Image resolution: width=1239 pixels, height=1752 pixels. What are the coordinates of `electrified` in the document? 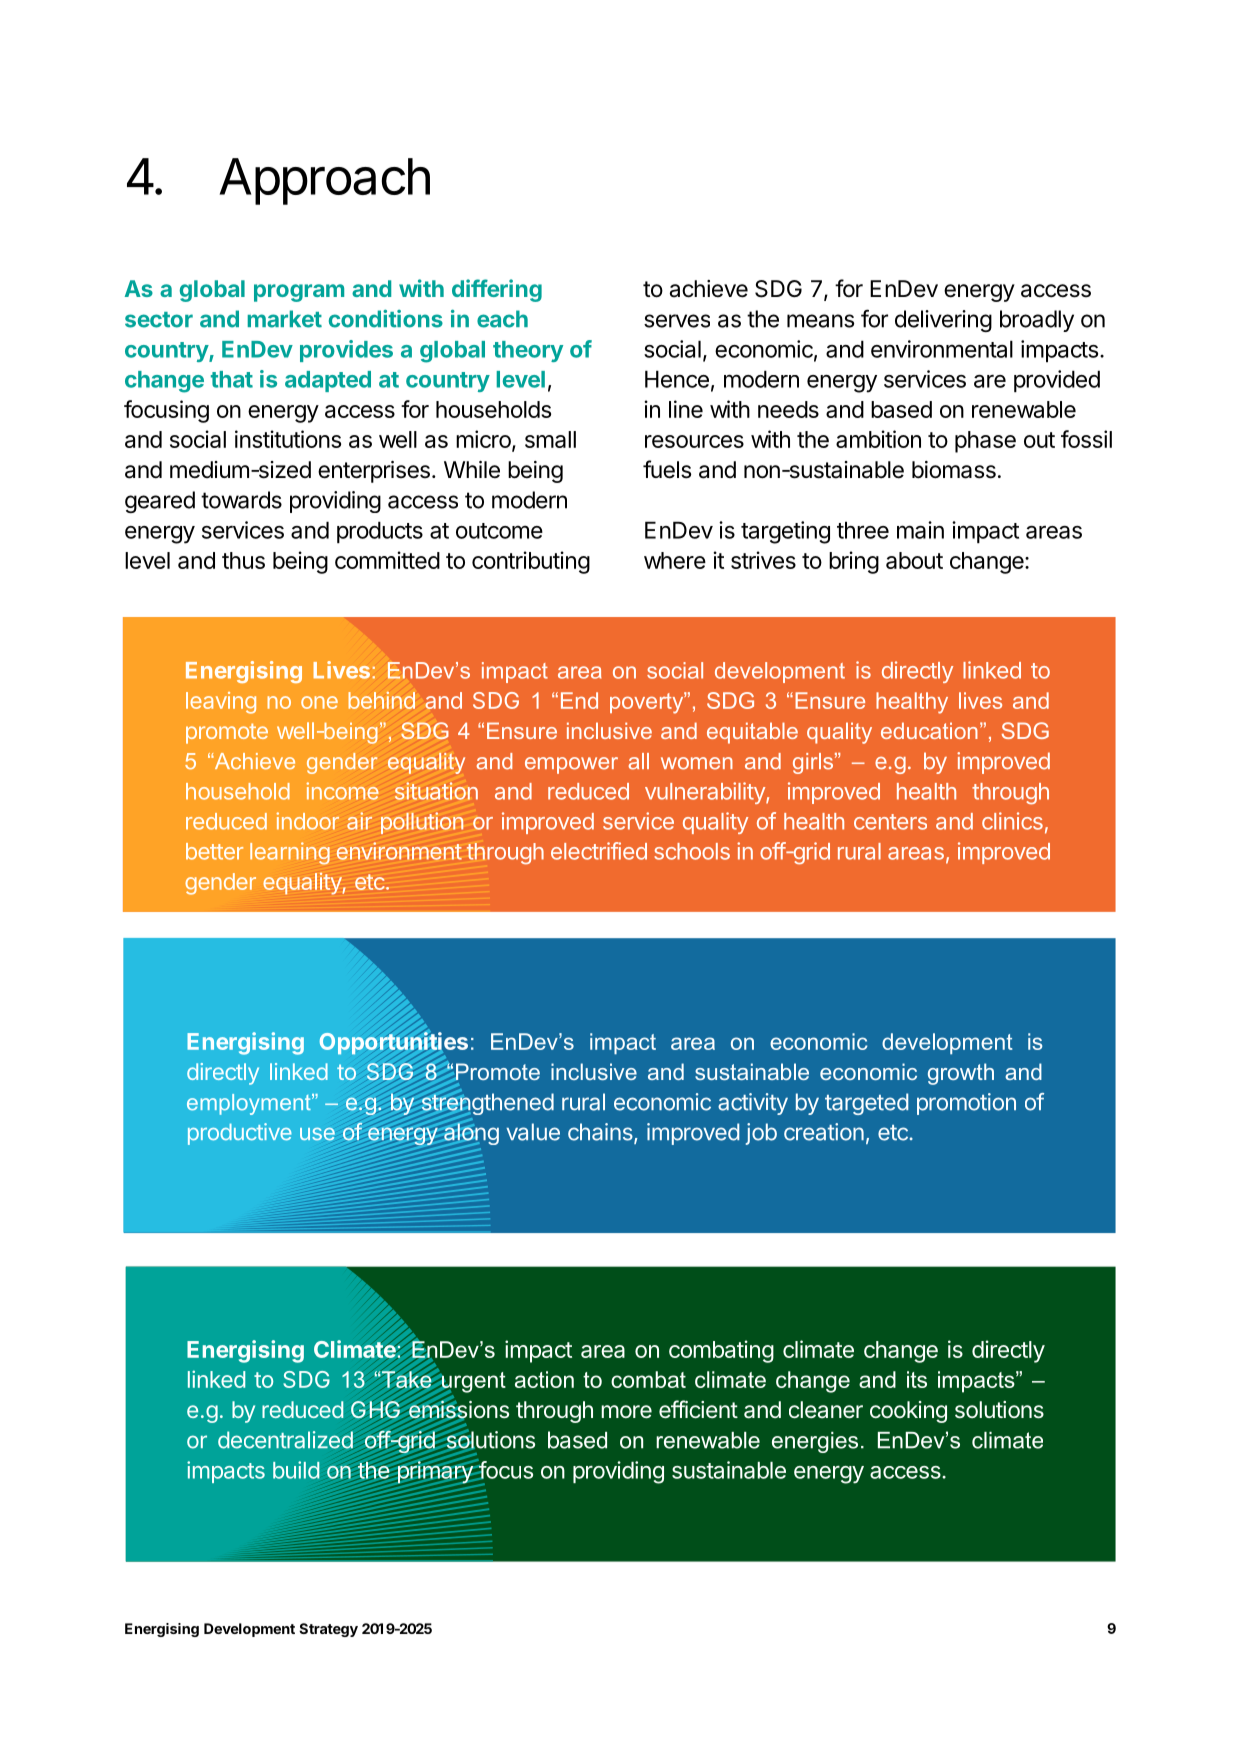 It's located at (599, 851).
